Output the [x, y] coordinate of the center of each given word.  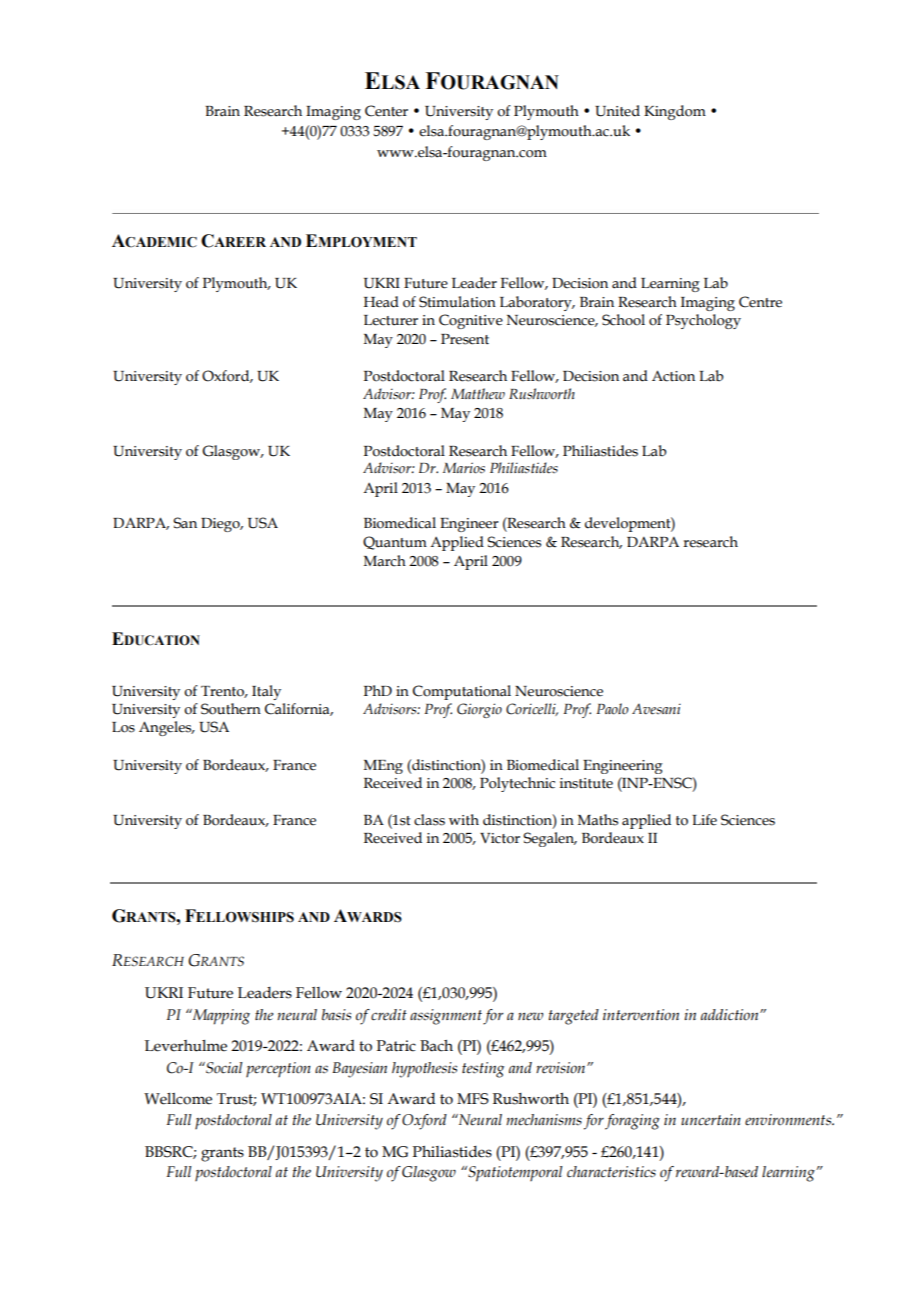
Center [386, 111]
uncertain [711, 1120]
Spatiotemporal [514, 1174]
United [617, 111]
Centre [760, 302]
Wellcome [178, 1099]
